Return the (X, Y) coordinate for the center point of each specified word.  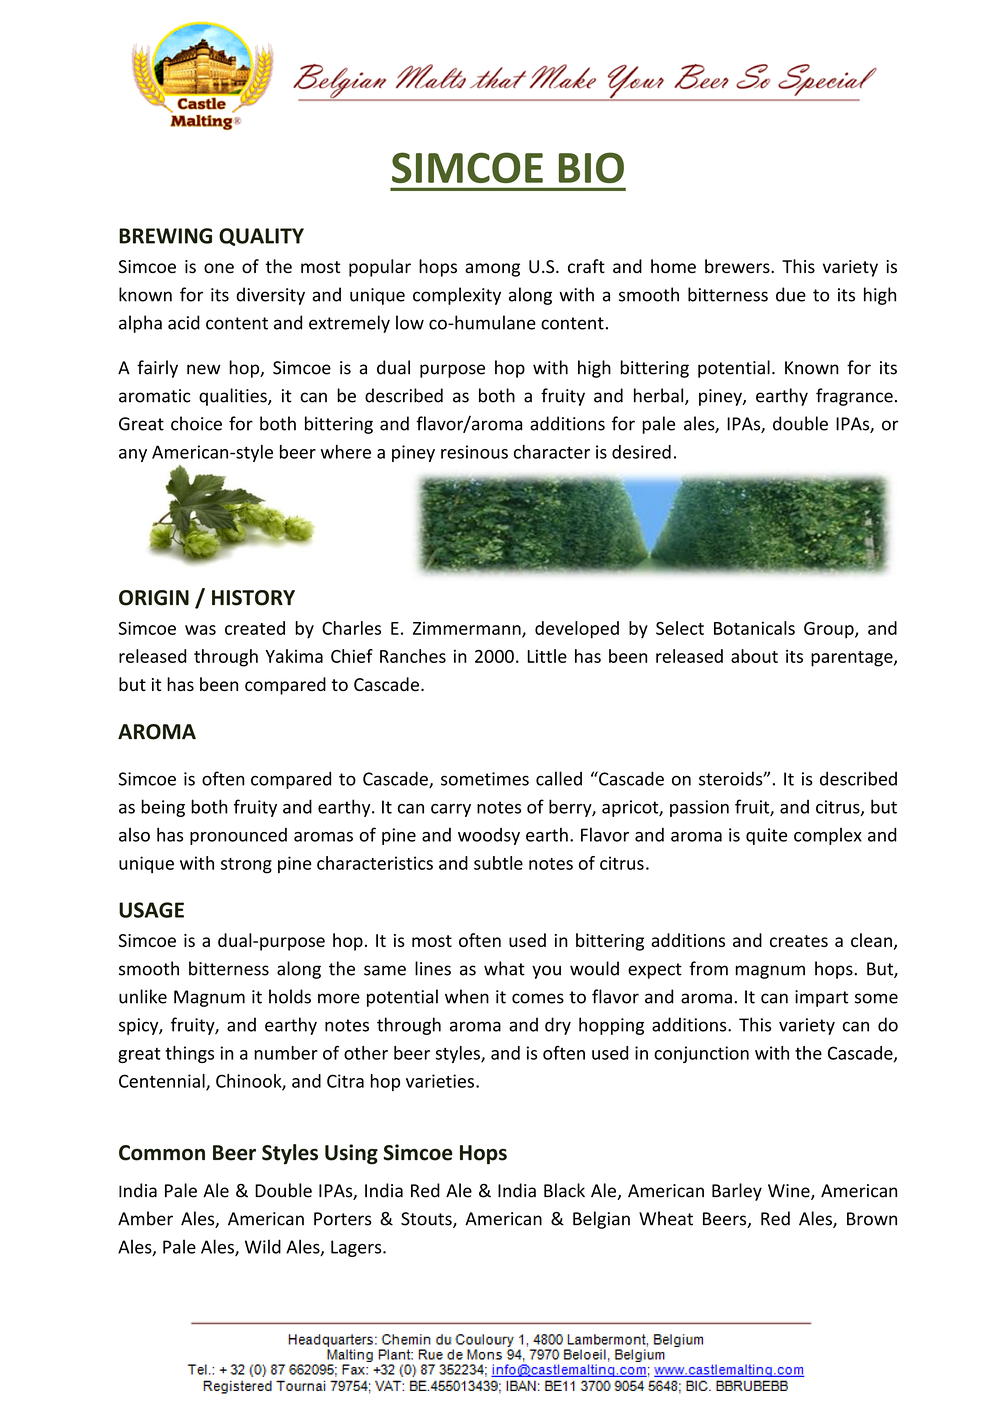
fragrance (854, 397)
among (492, 270)
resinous (474, 452)
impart (821, 998)
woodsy (489, 836)
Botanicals (754, 628)
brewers (738, 266)
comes (538, 998)
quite (766, 836)
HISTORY (253, 598)
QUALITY (261, 237)
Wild (263, 1246)
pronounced (238, 836)
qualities (234, 397)
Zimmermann (468, 629)
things (189, 1054)
